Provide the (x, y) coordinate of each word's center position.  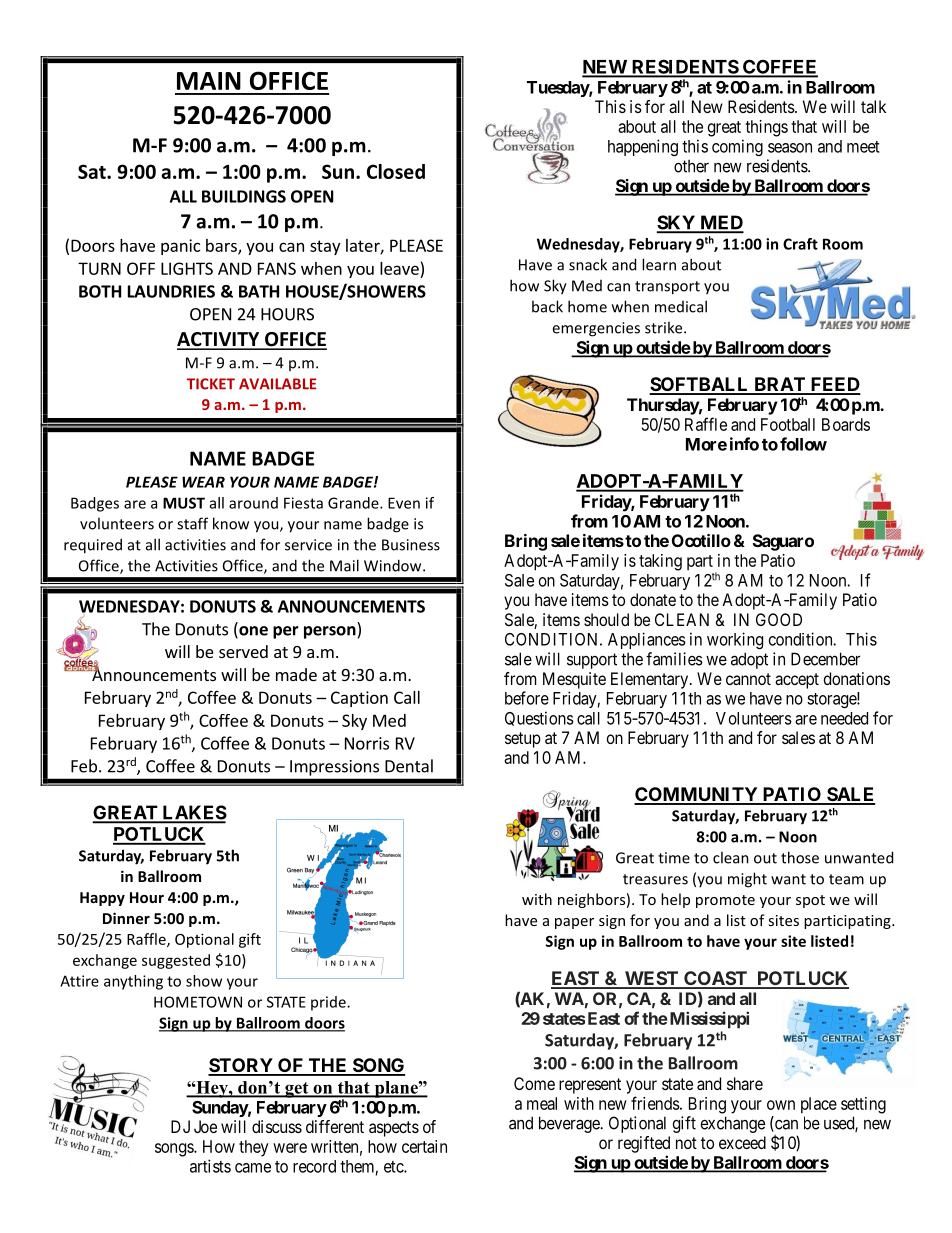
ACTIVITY (219, 340)
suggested (176, 961)
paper (574, 923)
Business (411, 545)
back (547, 306)
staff (192, 523)
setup (523, 740)
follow (803, 444)
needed (844, 718)
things (766, 128)
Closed (396, 171)
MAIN (209, 81)
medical (681, 306)
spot (810, 901)
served (243, 651)
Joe (205, 1126)
